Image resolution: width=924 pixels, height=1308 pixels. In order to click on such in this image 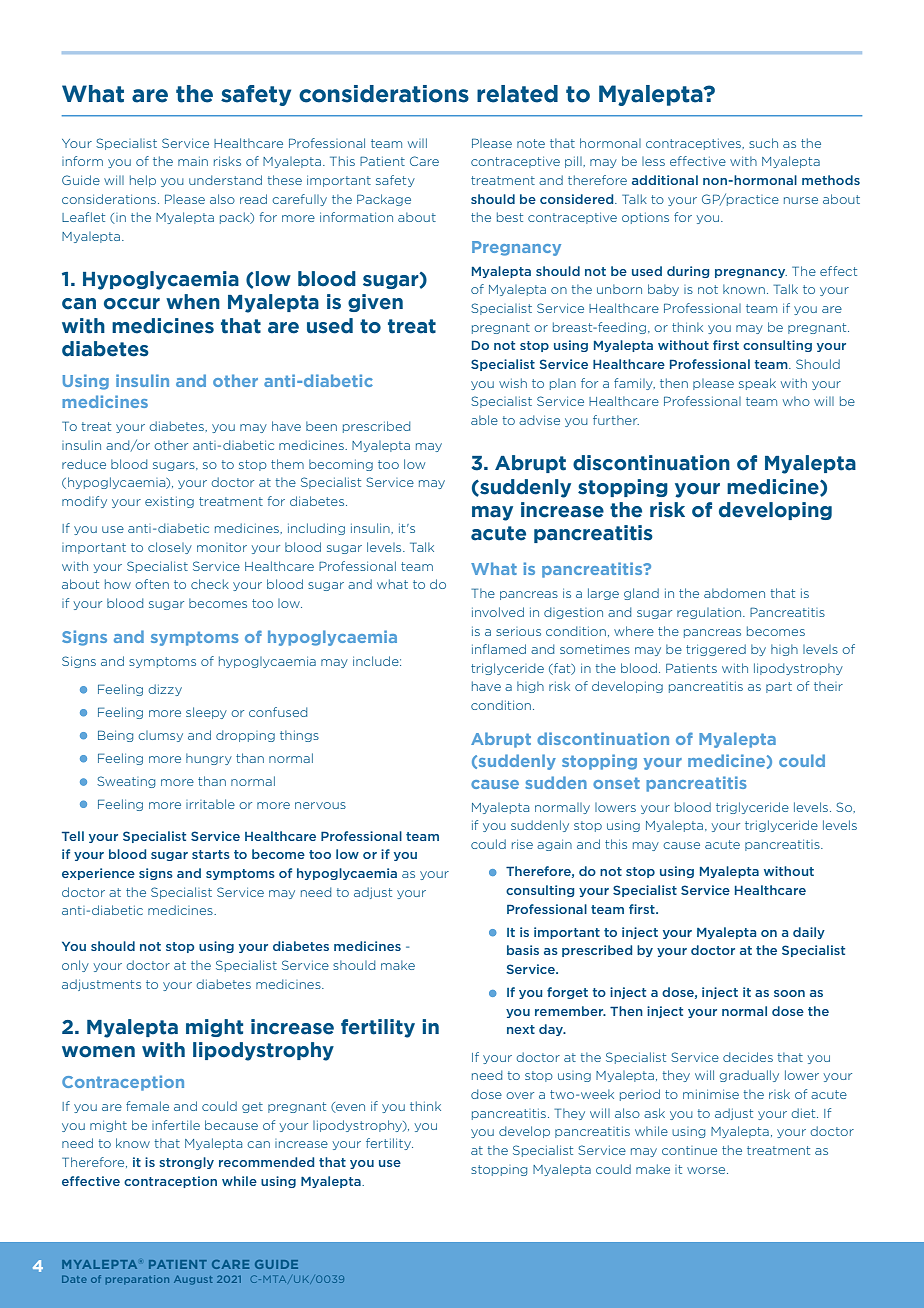, I will do `click(763, 143)`.
